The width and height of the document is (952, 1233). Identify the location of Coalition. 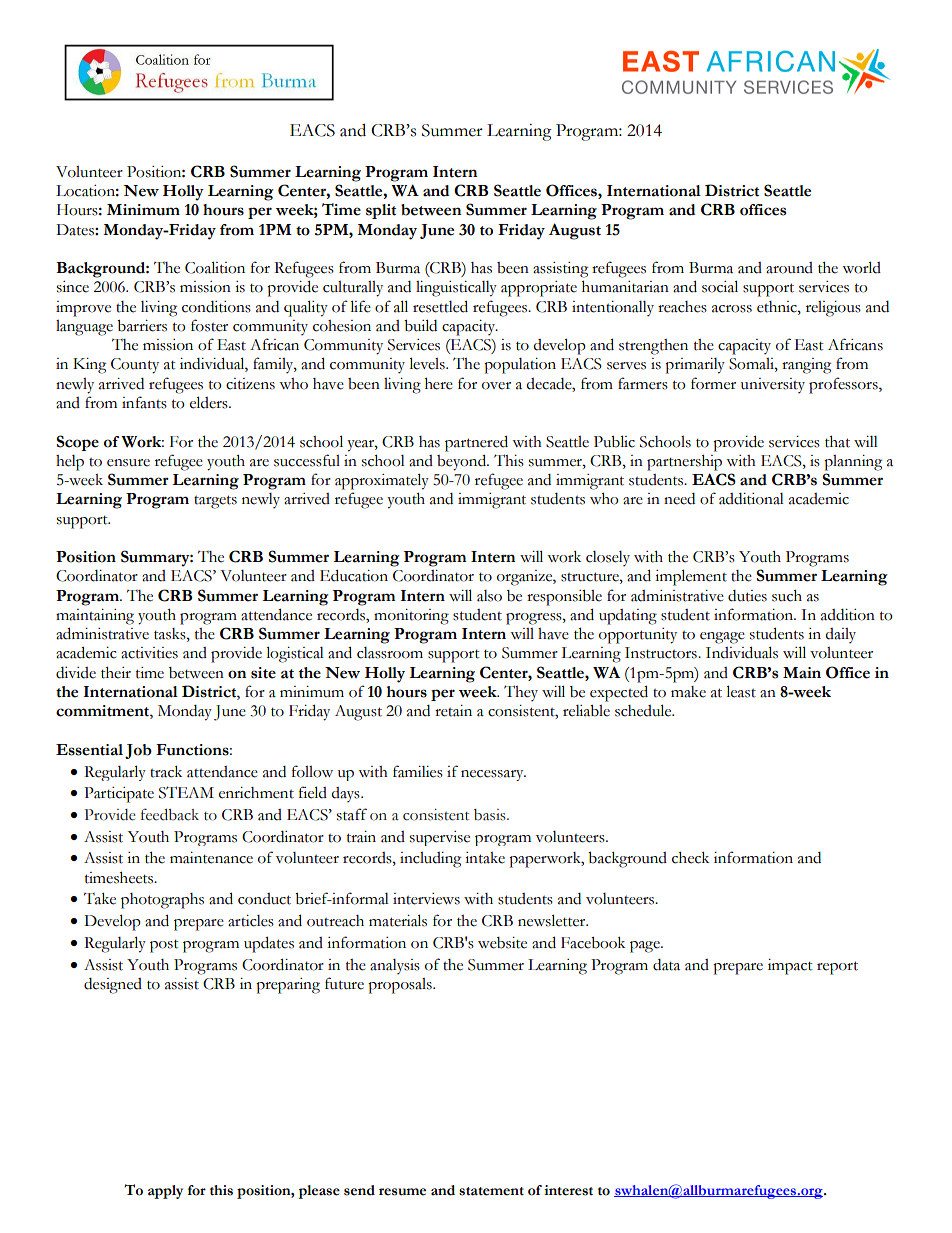
(215, 267).
